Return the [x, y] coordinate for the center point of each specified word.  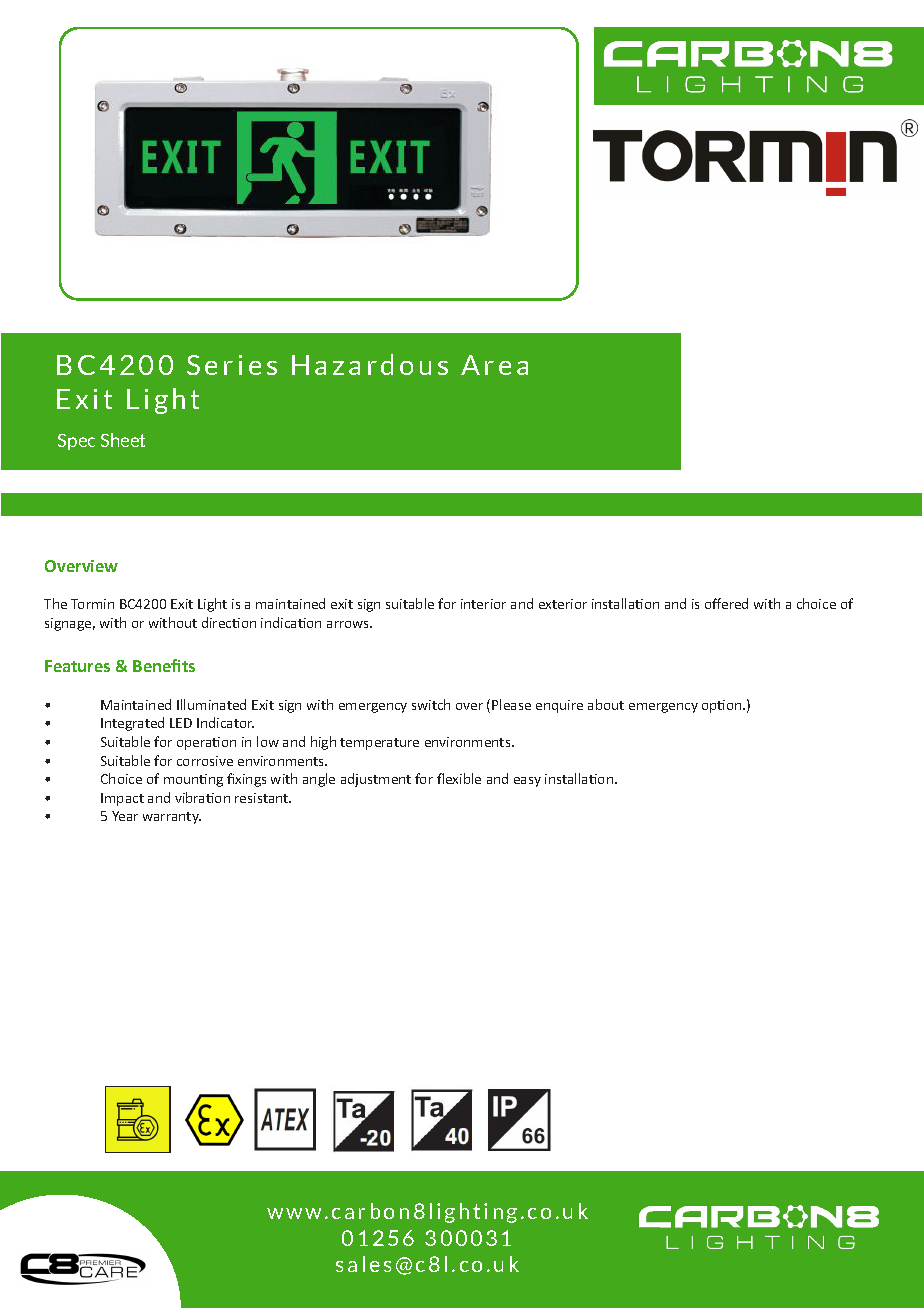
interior [483, 604]
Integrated [132, 724]
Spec [76, 442]
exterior [563, 604]
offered [726, 603]
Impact [122, 799]
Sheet [123, 440]
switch [431, 704]
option [723, 706]
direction [229, 622]
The [55, 603]
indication [291, 622]
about [606, 704]
